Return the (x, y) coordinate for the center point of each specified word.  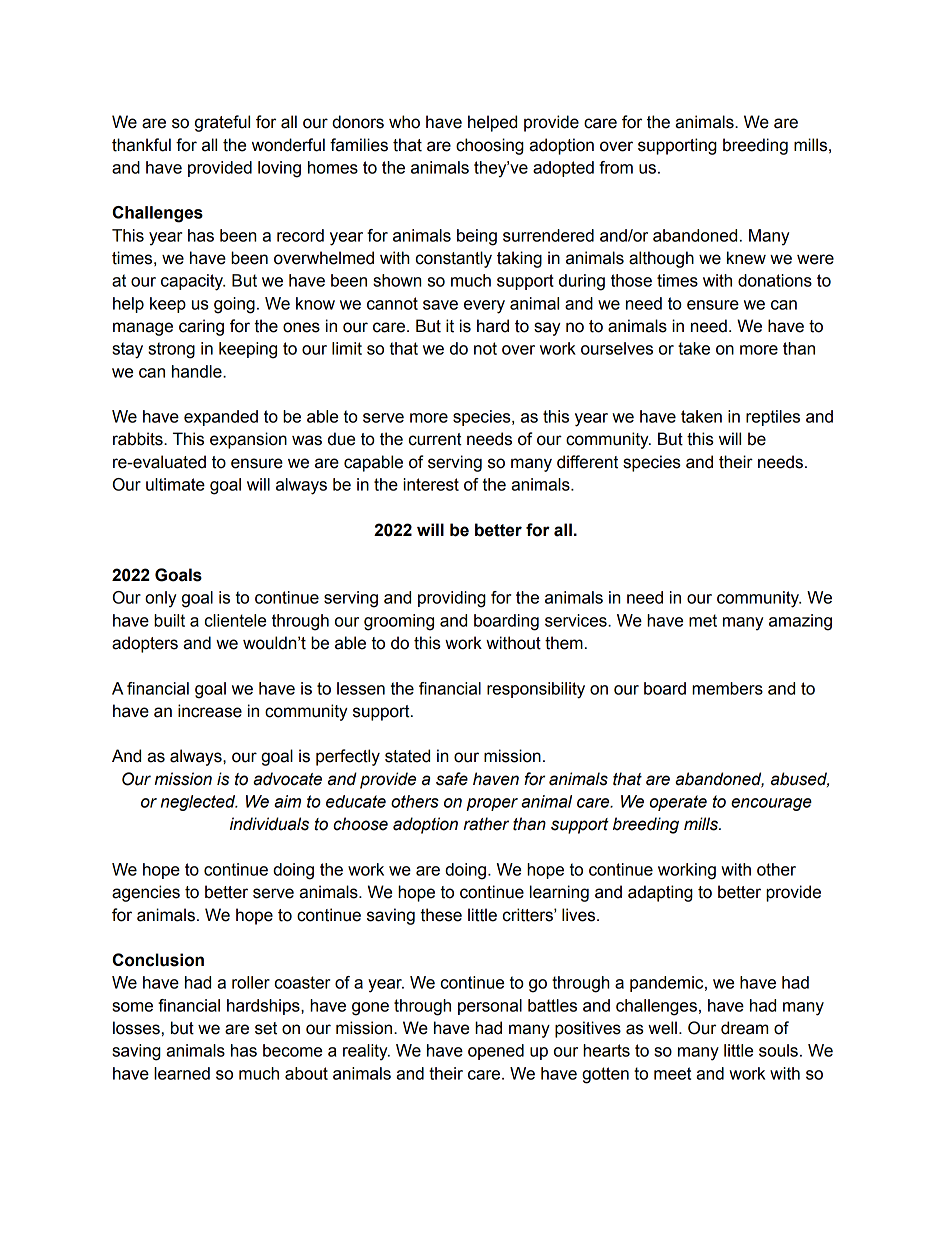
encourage (771, 804)
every (484, 307)
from (616, 167)
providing (452, 599)
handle (198, 371)
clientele (235, 620)
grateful (222, 123)
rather (486, 824)
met (703, 620)
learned (182, 1073)
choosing (490, 146)
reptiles (773, 418)
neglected (199, 803)
